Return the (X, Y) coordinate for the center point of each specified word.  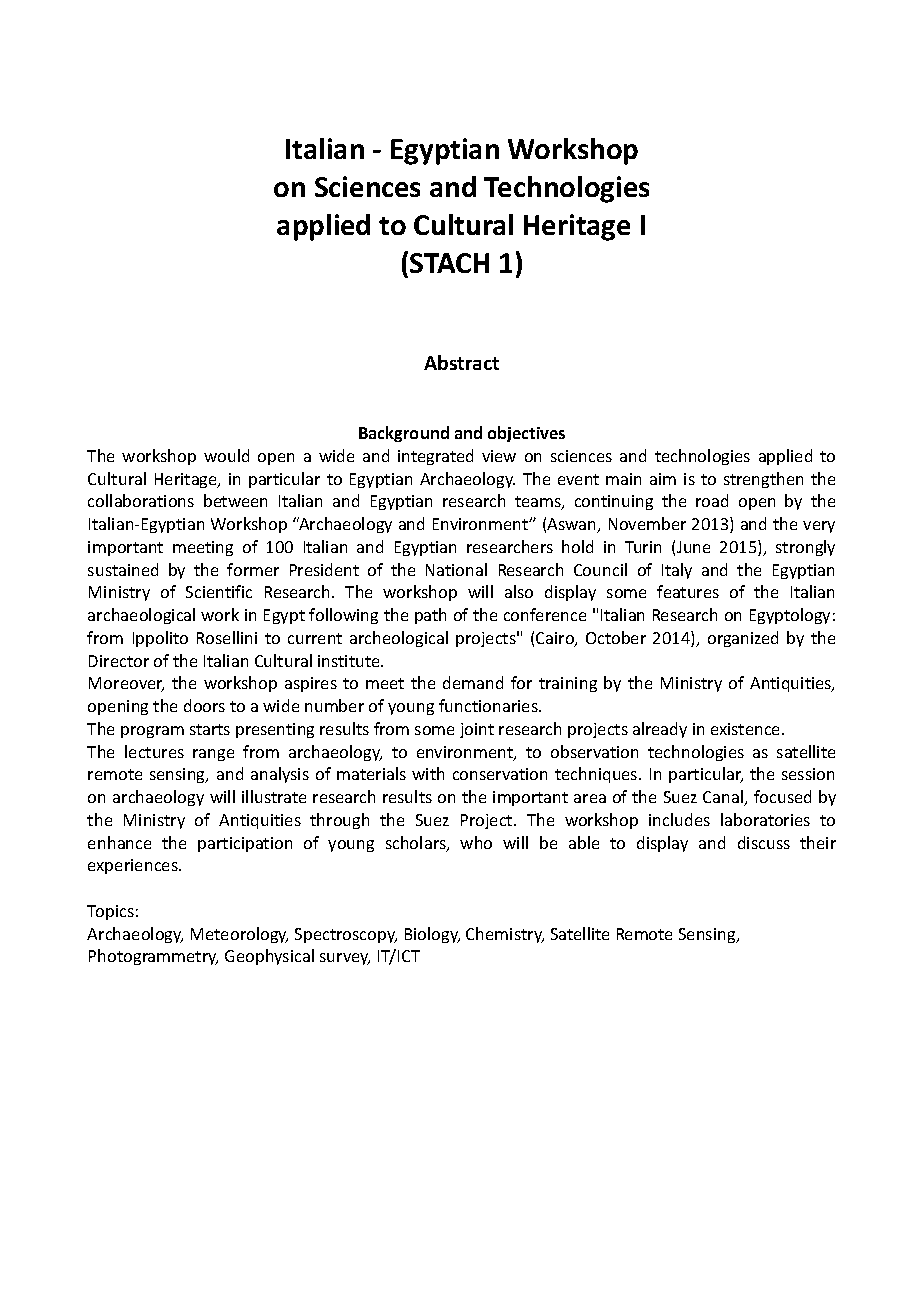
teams (539, 503)
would (226, 455)
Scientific (219, 591)
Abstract (461, 362)
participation (245, 844)
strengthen (763, 480)
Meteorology (239, 935)
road (712, 500)
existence (747, 729)
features (688, 591)
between (235, 500)
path (430, 616)
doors (204, 705)
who (476, 842)
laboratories (765, 819)
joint (477, 730)
